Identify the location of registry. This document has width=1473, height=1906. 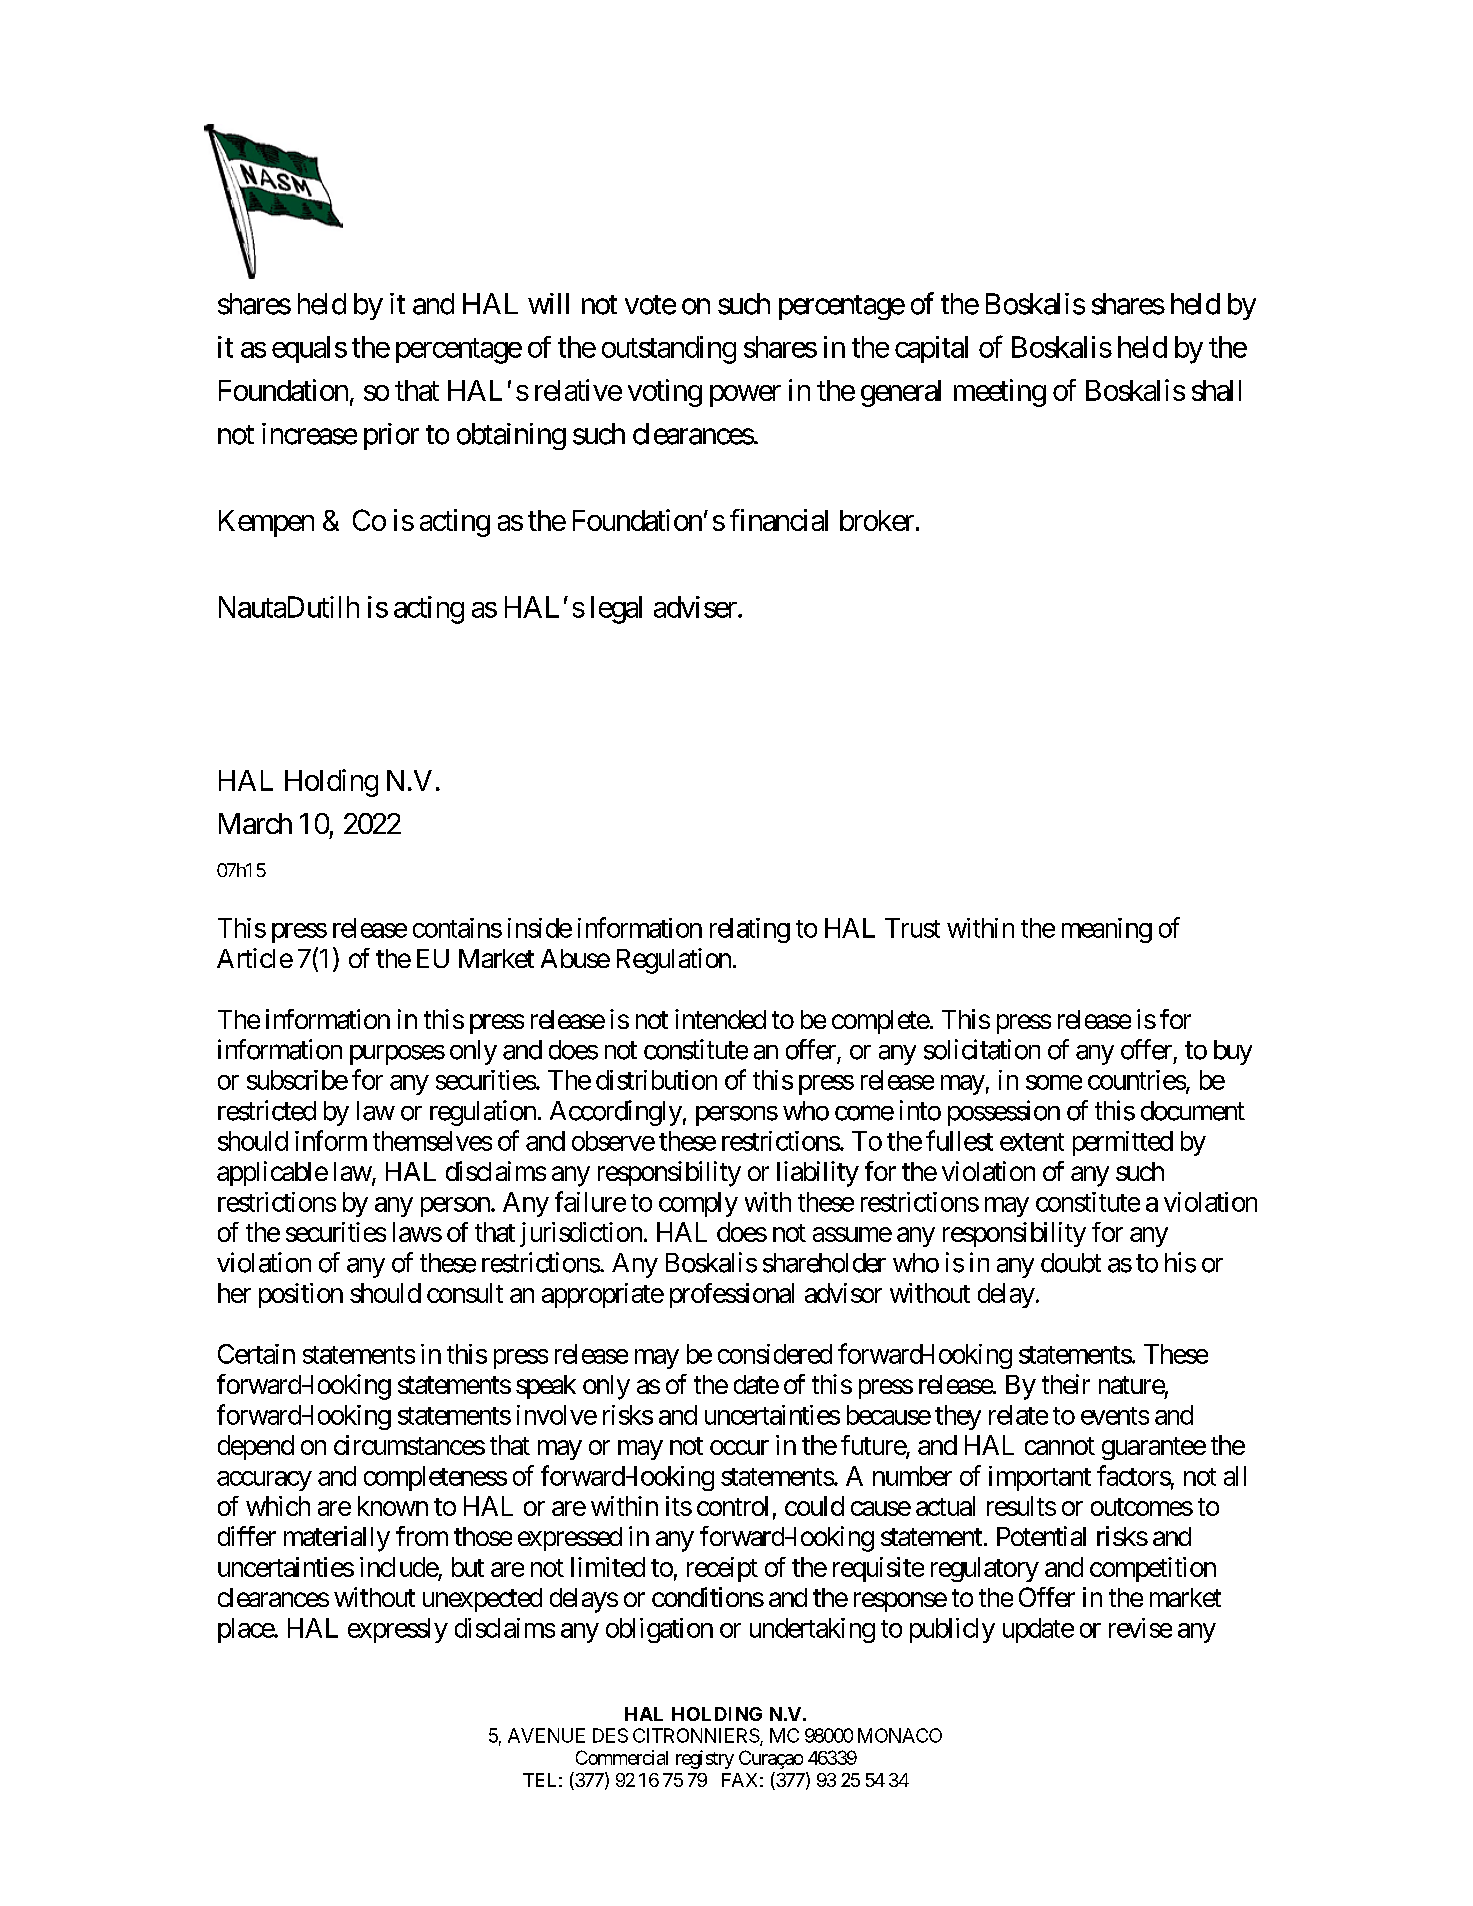
(705, 1759).
